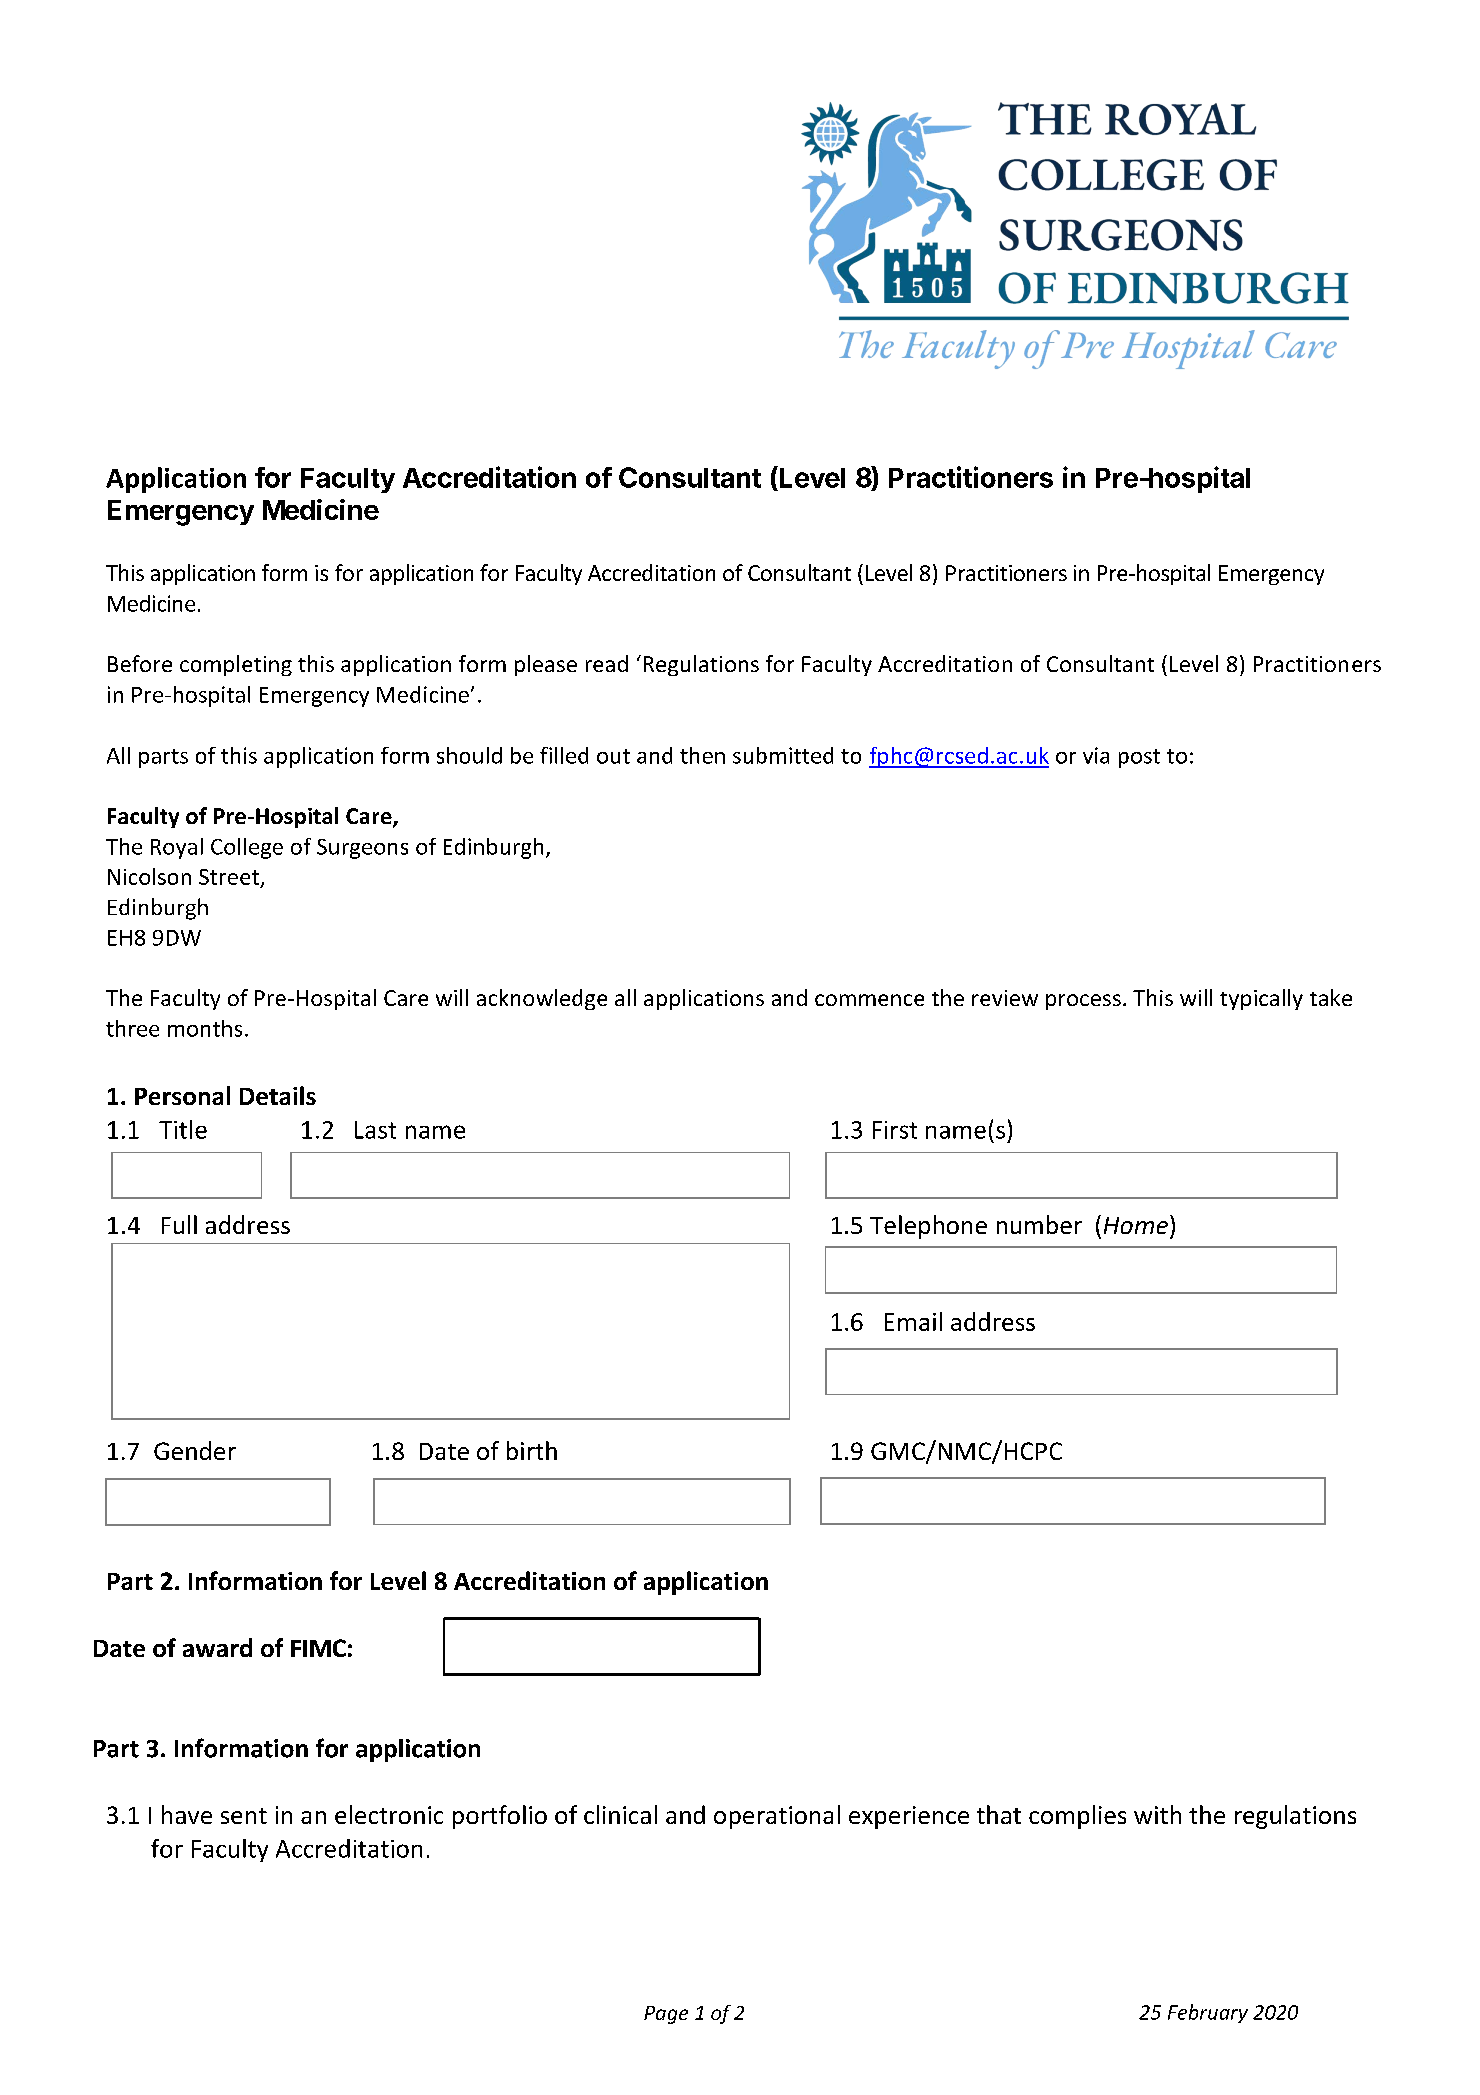  What do you see at coordinates (217, 1647) in the page?
I see `award` at bounding box center [217, 1647].
